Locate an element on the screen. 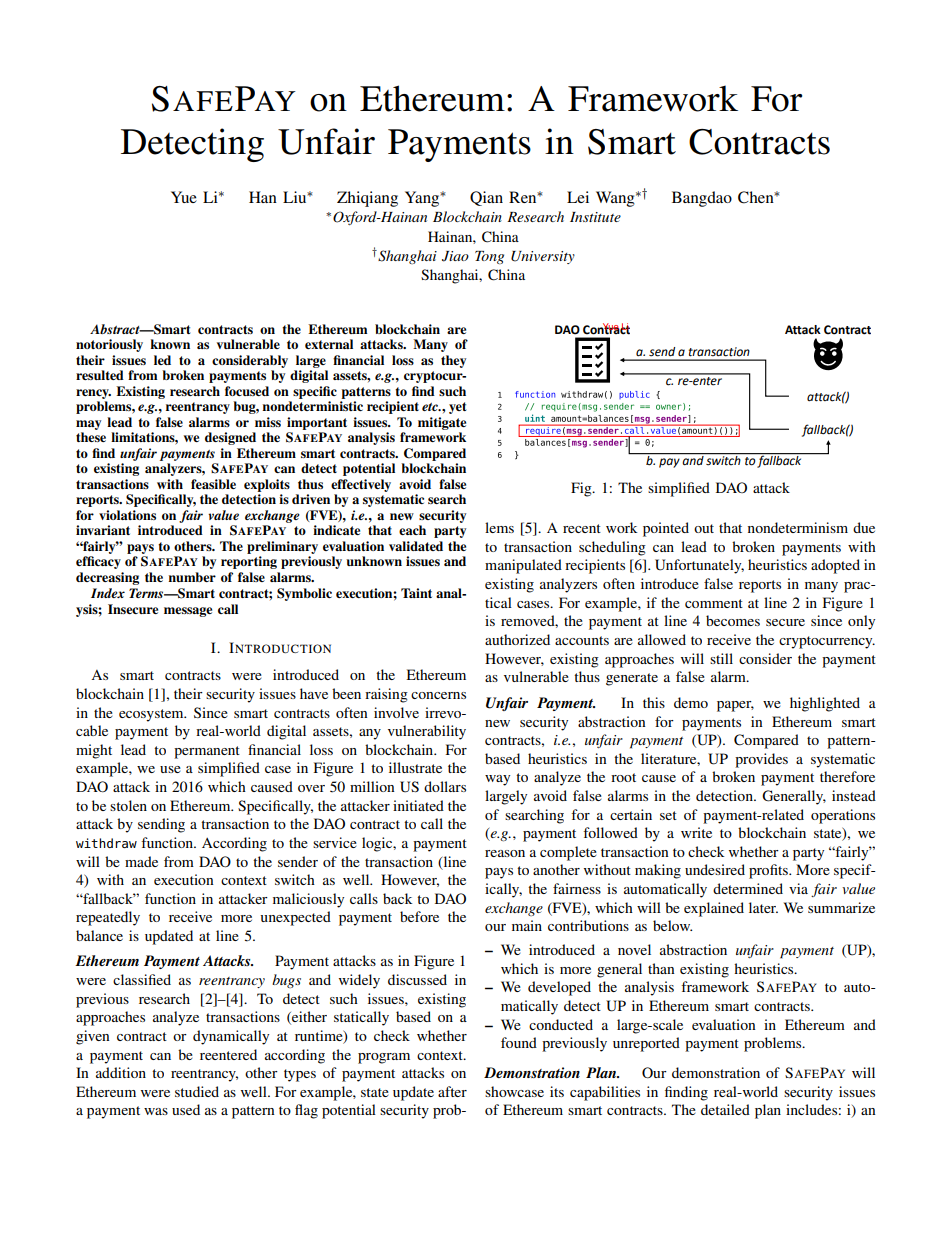 Image resolution: width=952 pixels, height=1233 pixels. studied is located at coordinates (197, 1091).
